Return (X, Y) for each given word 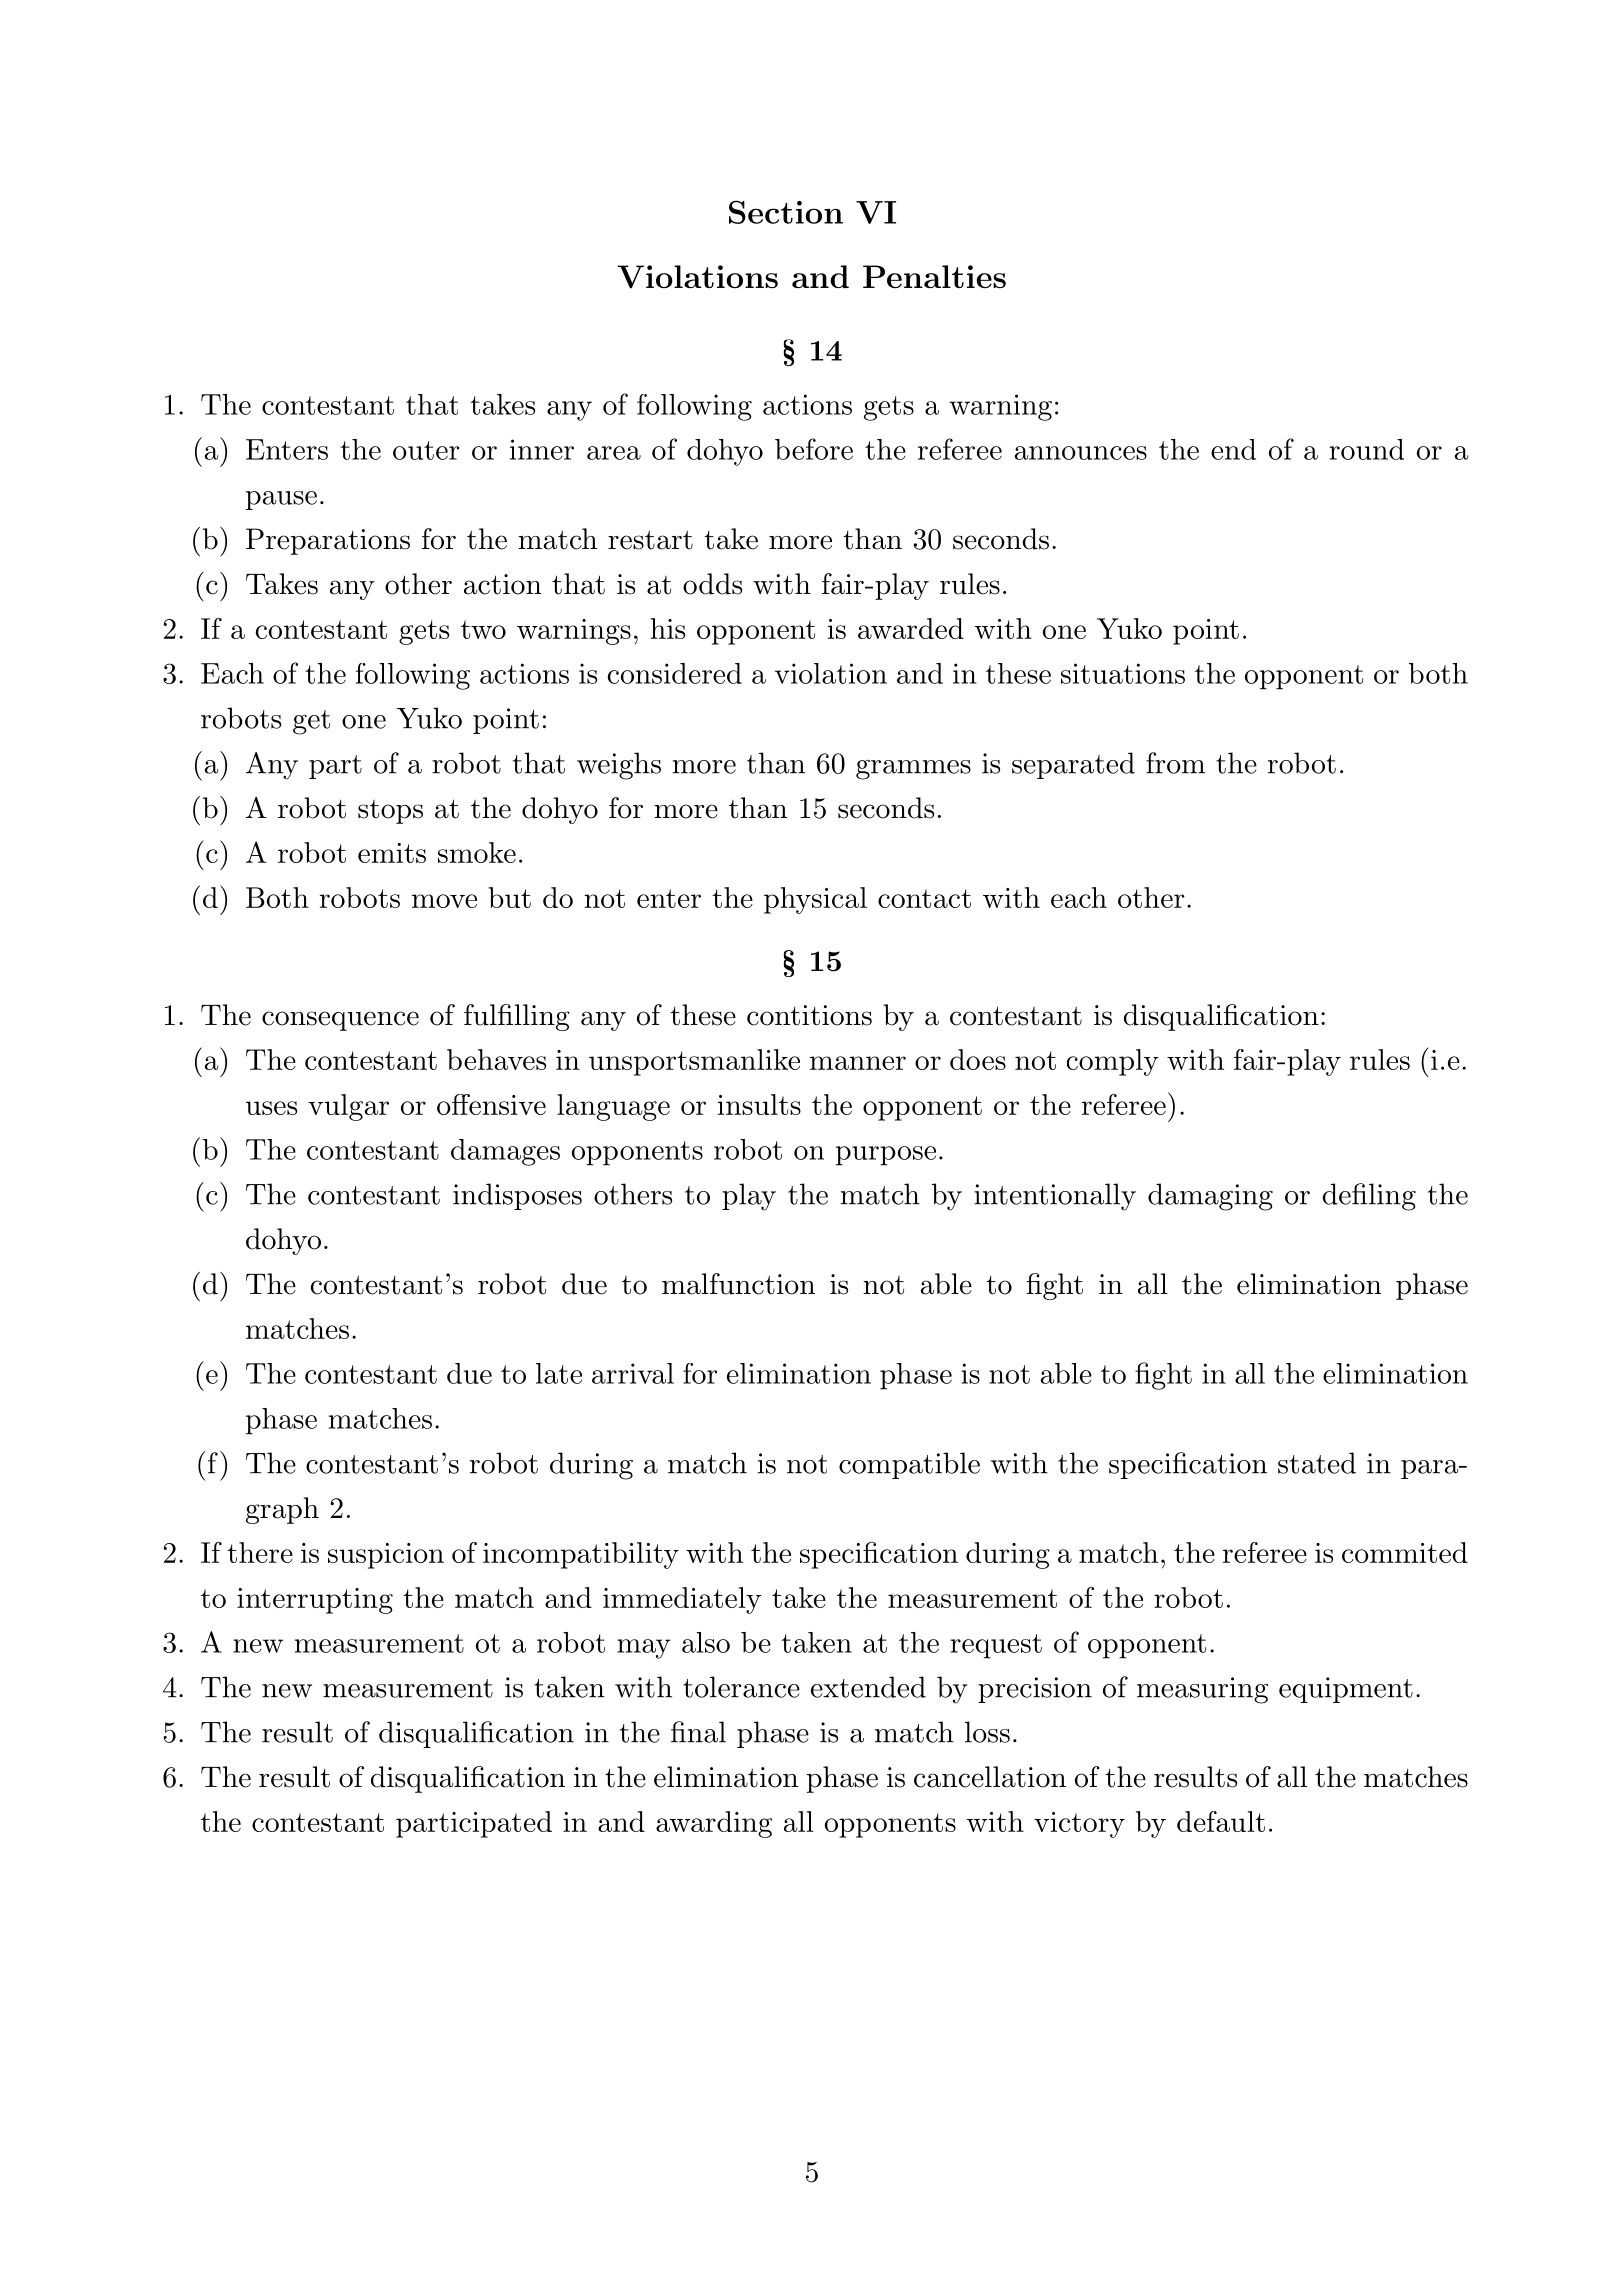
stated (1317, 1463)
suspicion (386, 1556)
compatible (909, 1465)
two (483, 629)
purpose (886, 1156)
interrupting (315, 1601)
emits (392, 853)
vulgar (348, 1107)
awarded (911, 628)
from (1175, 763)
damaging (1210, 1197)
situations (1123, 673)
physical (815, 900)
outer (426, 450)
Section (786, 212)
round (1366, 449)
